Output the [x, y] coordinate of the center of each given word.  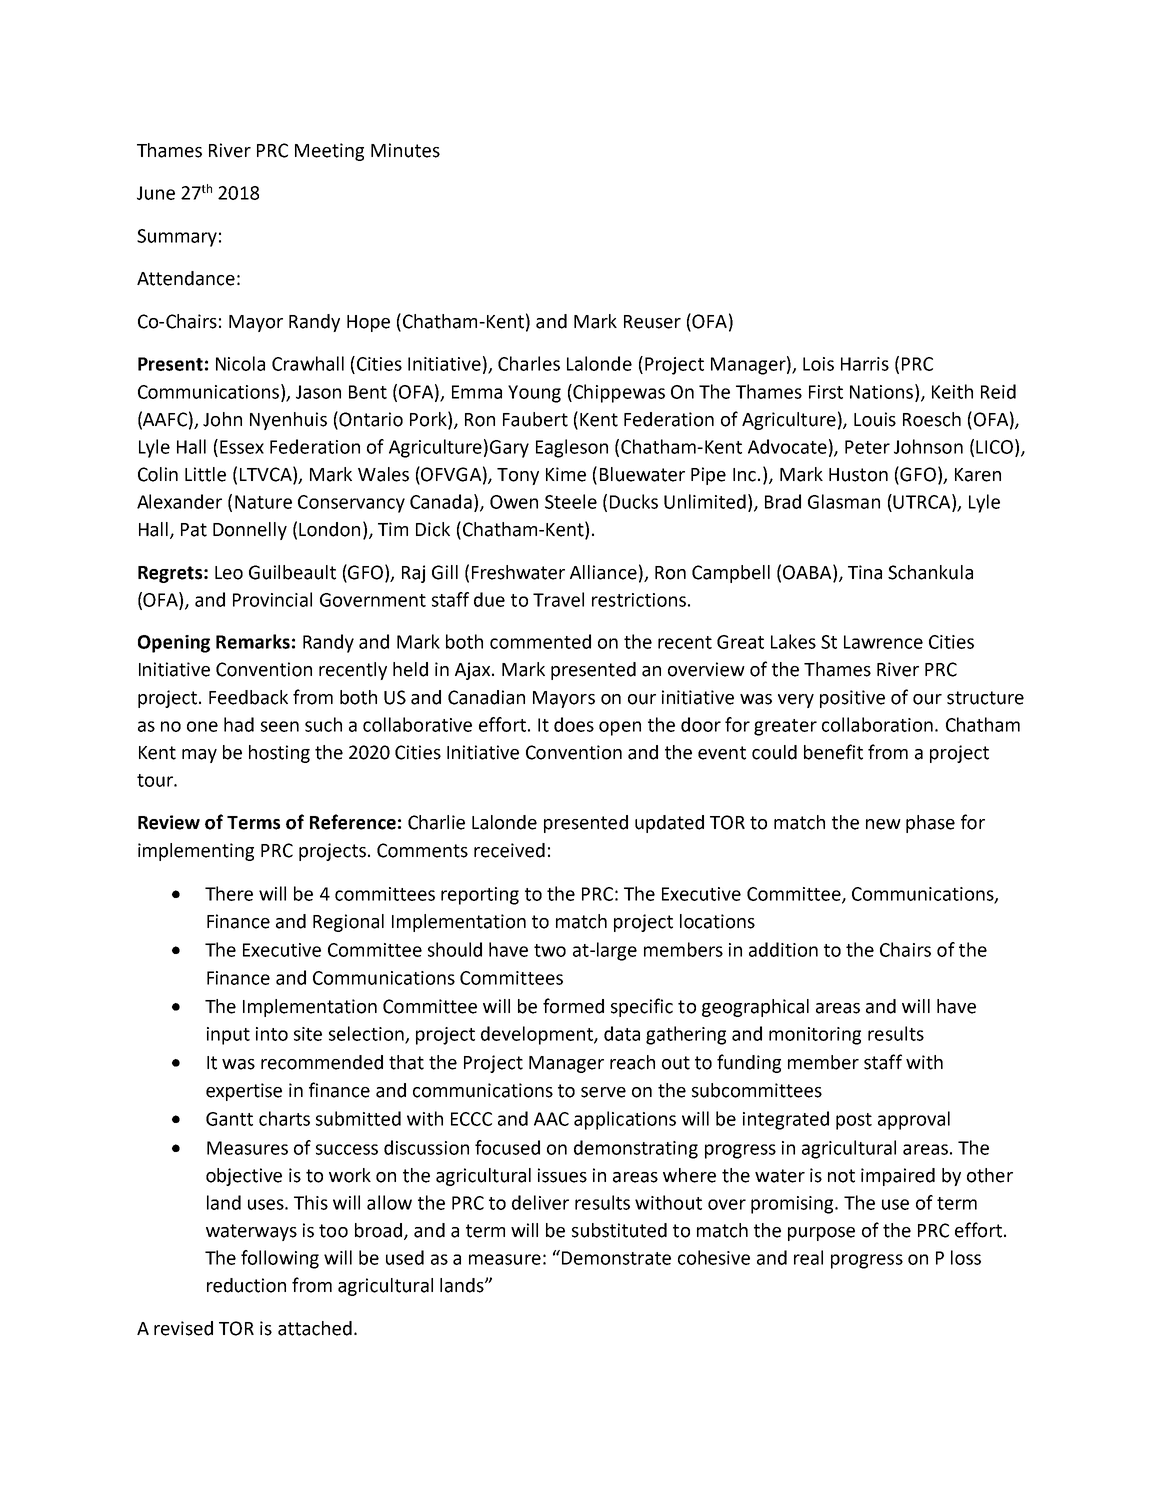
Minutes [405, 150]
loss [966, 1257]
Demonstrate [616, 1258]
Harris [865, 364]
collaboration [877, 724]
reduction [246, 1285]
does [574, 724]
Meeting [329, 152]
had [239, 724]
